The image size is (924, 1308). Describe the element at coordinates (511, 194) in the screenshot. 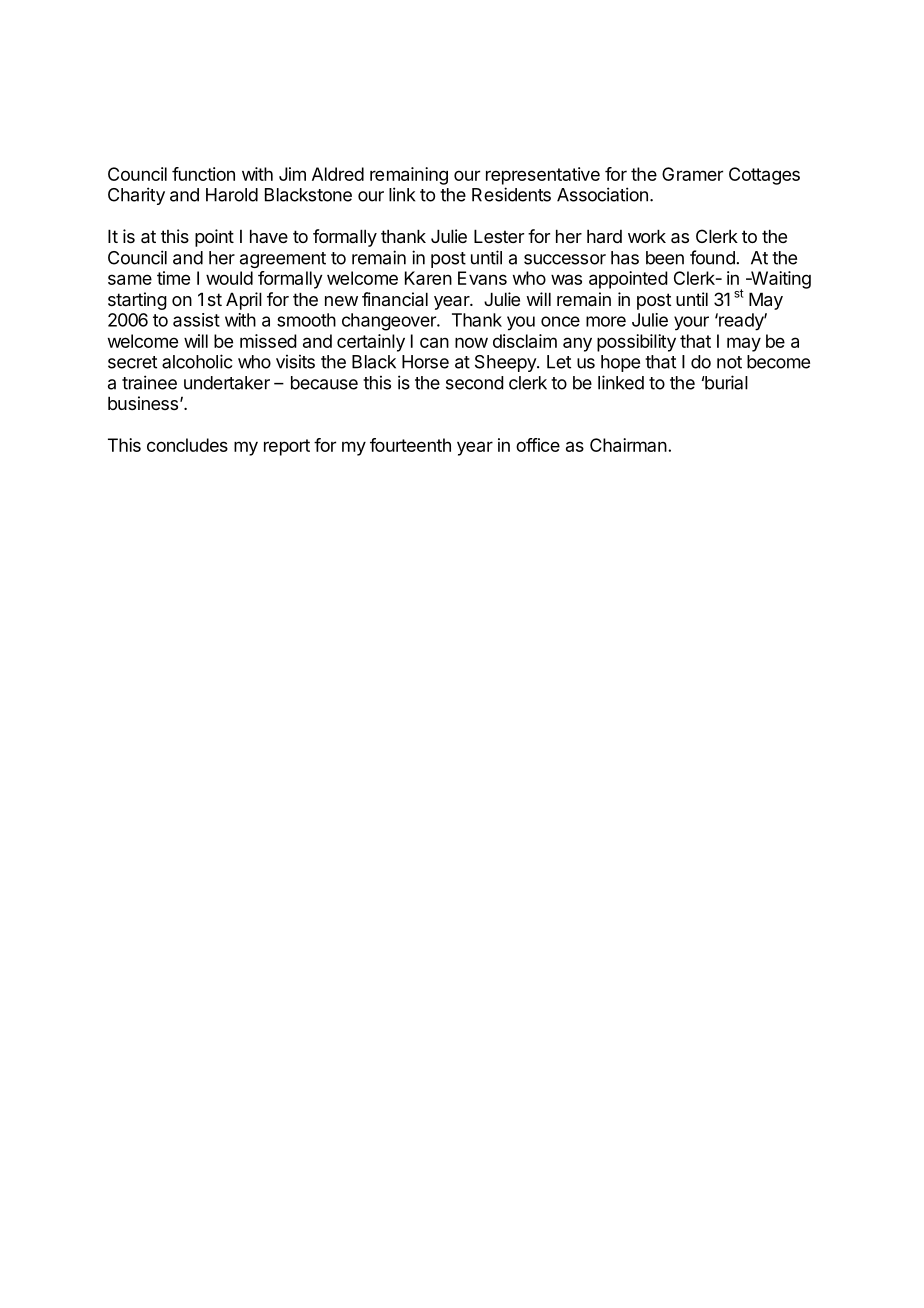

I see `Residents` at that location.
